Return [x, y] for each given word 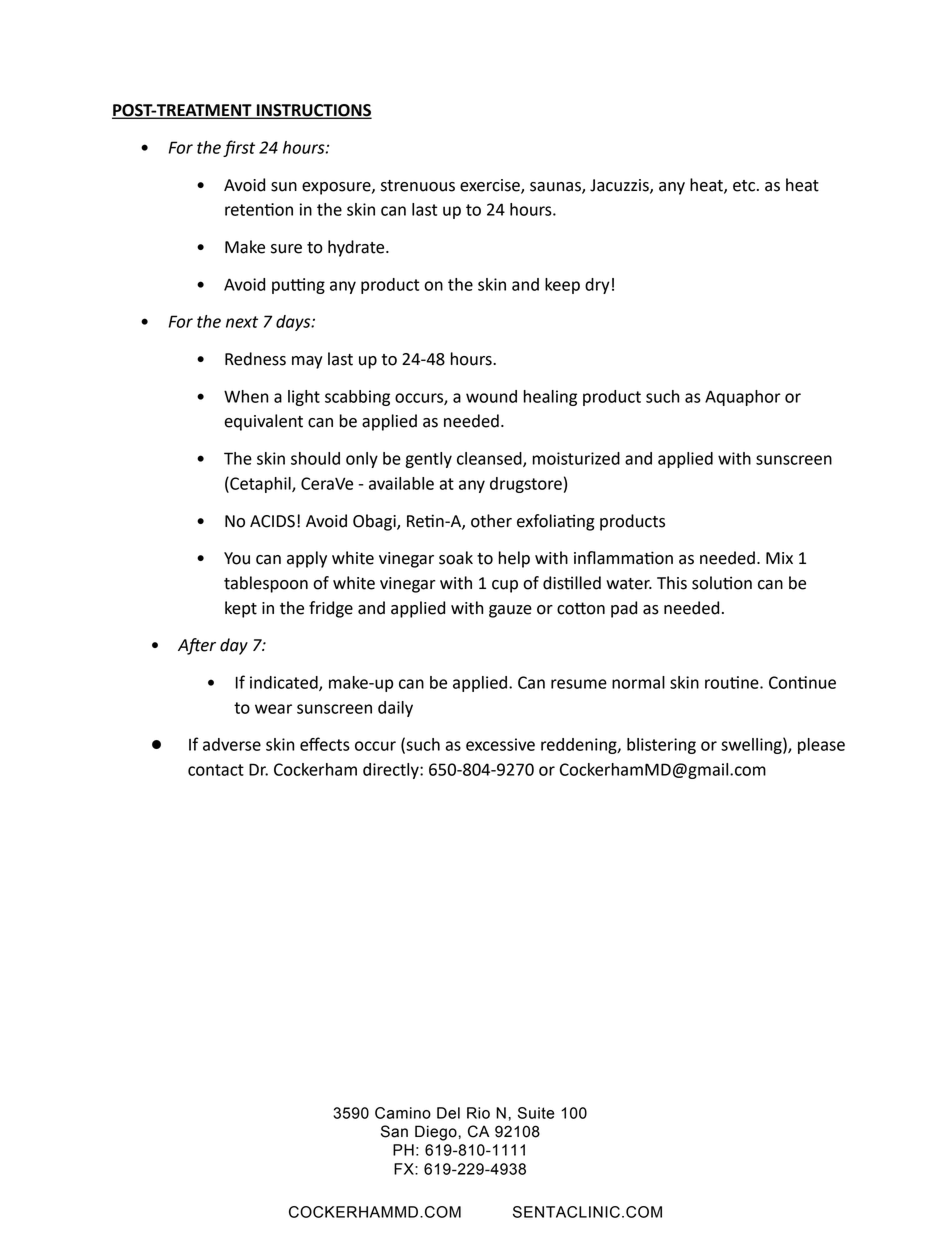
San [394, 1131]
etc [744, 186]
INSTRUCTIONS [313, 111]
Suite [536, 1113]
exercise [491, 186]
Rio [478, 1113]
